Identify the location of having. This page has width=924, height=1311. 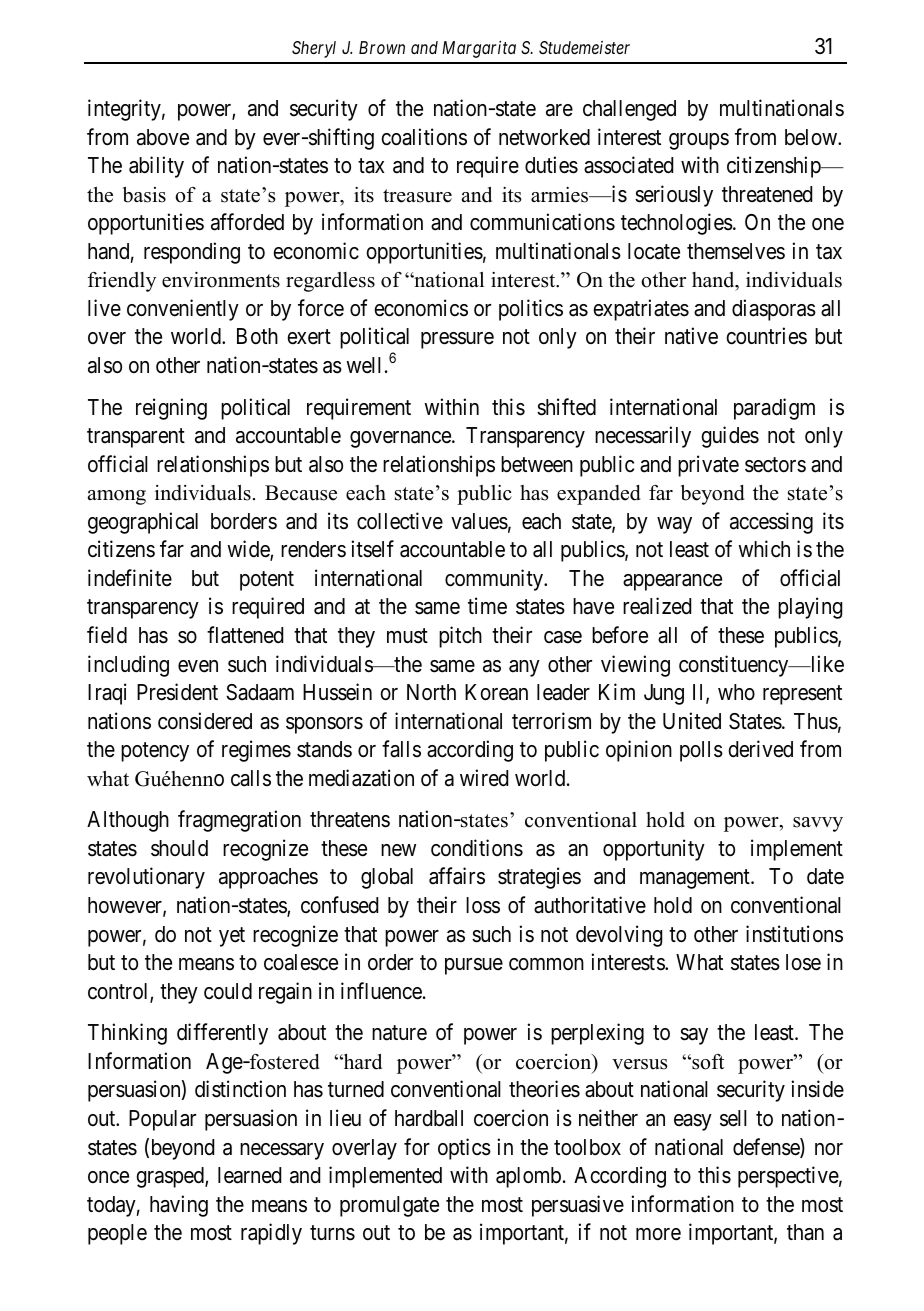
(179, 1206).
